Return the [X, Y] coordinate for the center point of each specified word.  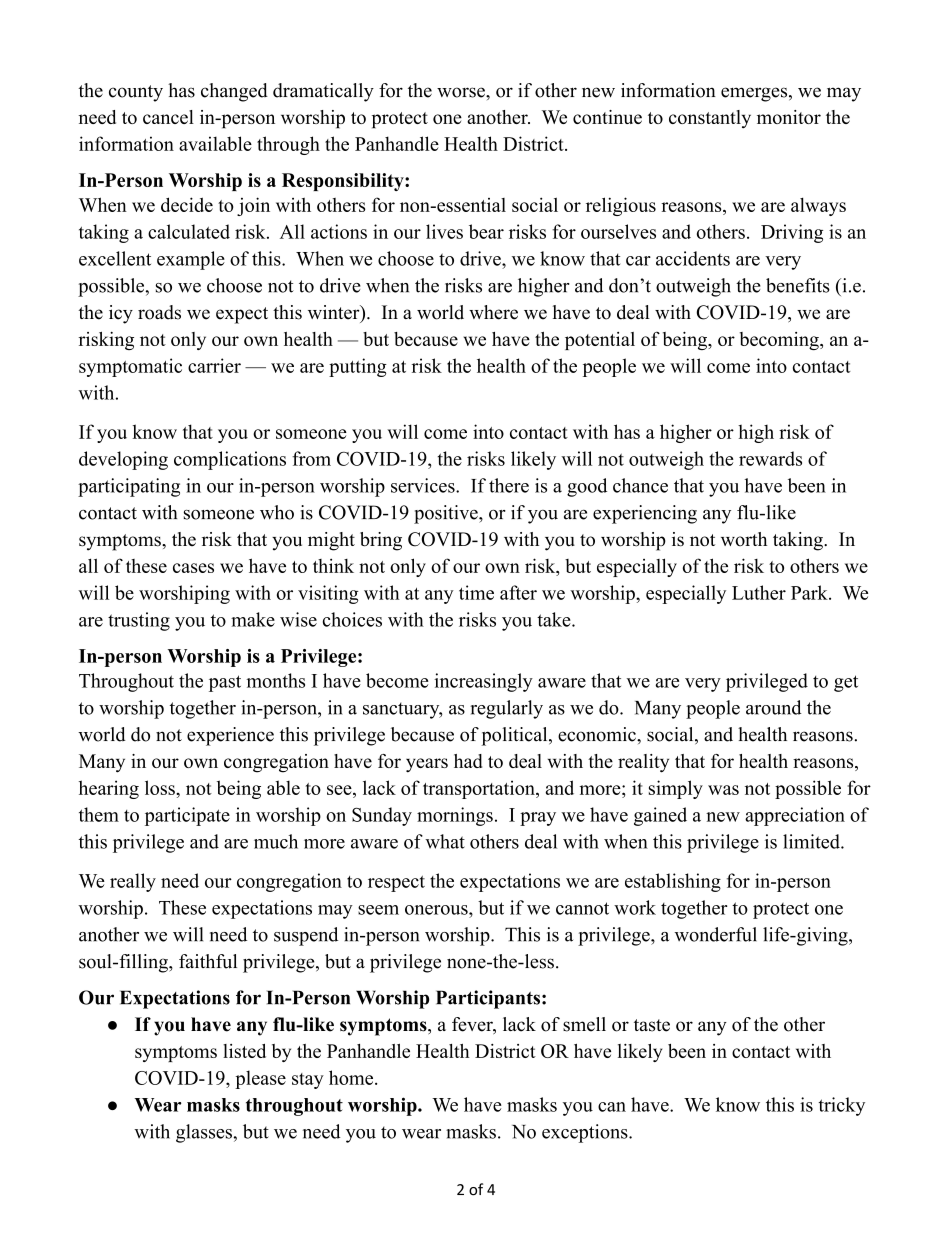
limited [812, 841]
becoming [780, 341]
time [476, 592]
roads [159, 312]
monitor [789, 117]
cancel [168, 117]
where [493, 312]
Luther [759, 592]
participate [187, 816]
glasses [205, 1133]
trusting [139, 621]
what [445, 841]
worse [462, 92]
